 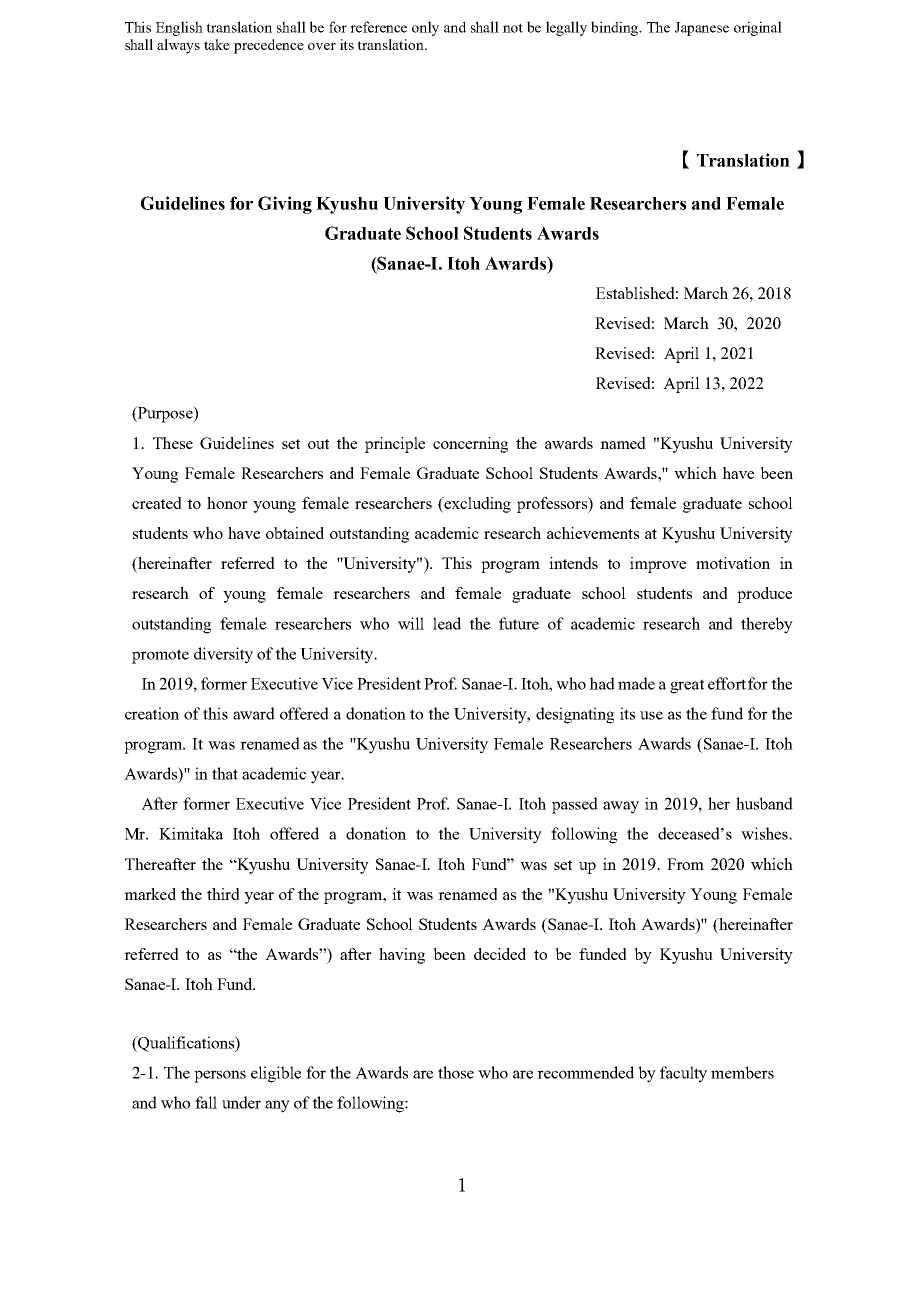 What do you see at coordinates (471, 445) in the image?
I see `concerning` at bounding box center [471, 445].
